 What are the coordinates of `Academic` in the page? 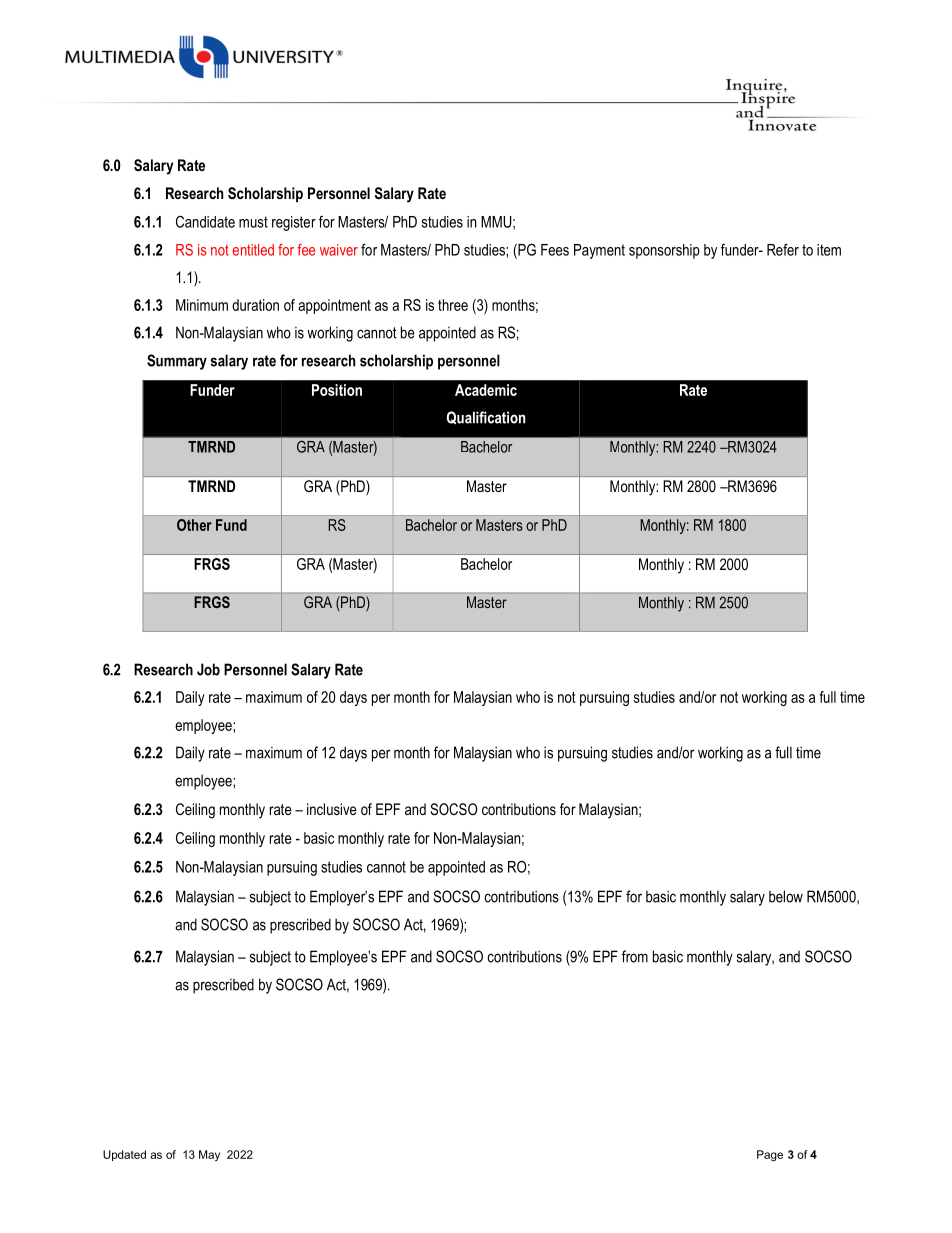 It's located at (486, 390).
